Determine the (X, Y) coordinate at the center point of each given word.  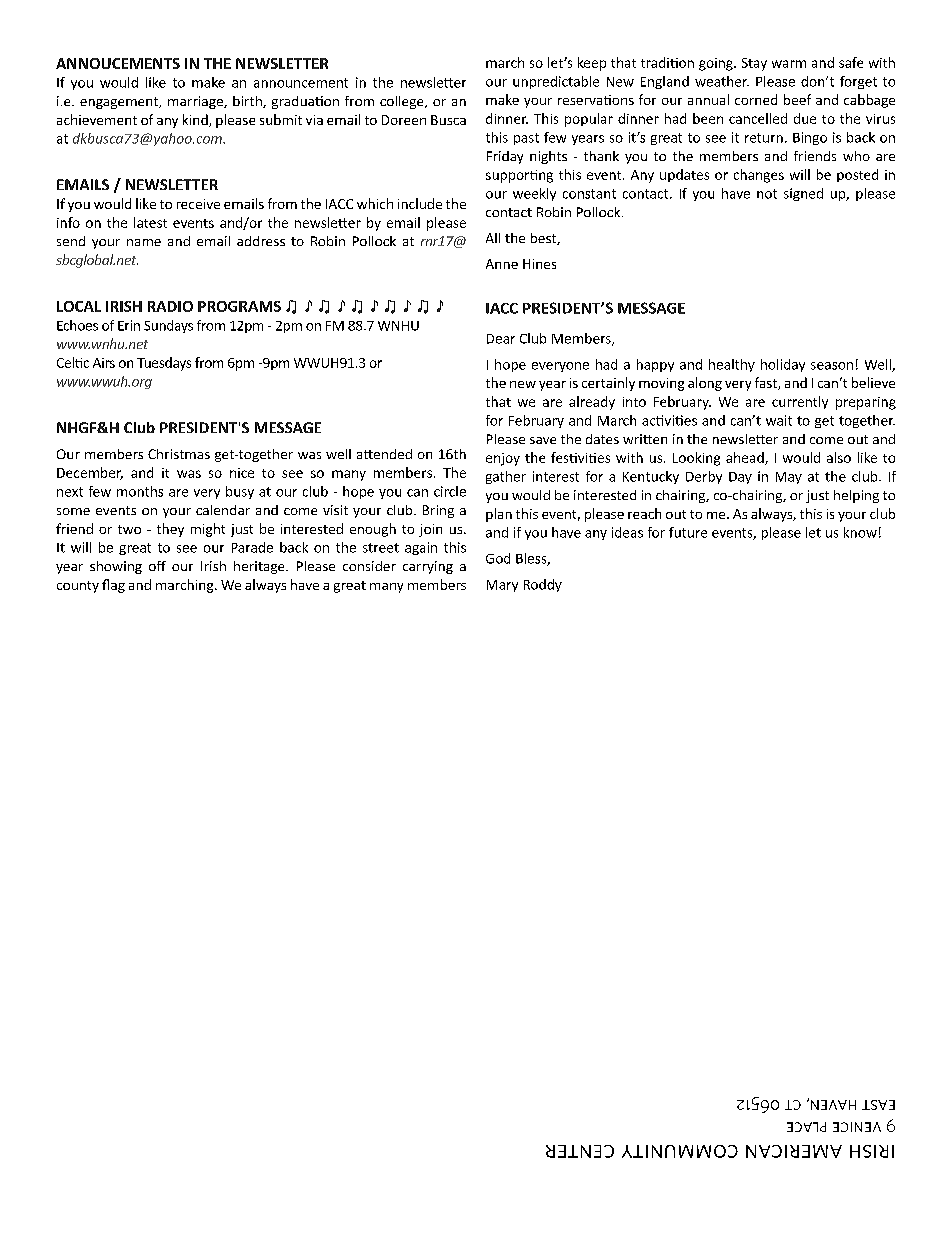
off (157, 566)
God (498, 558)
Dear (501, 339)
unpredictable (556, 82)
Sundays (168, 326)
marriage (196, 102)
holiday (783, 365)
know (860, 532)
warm (789, 64)
